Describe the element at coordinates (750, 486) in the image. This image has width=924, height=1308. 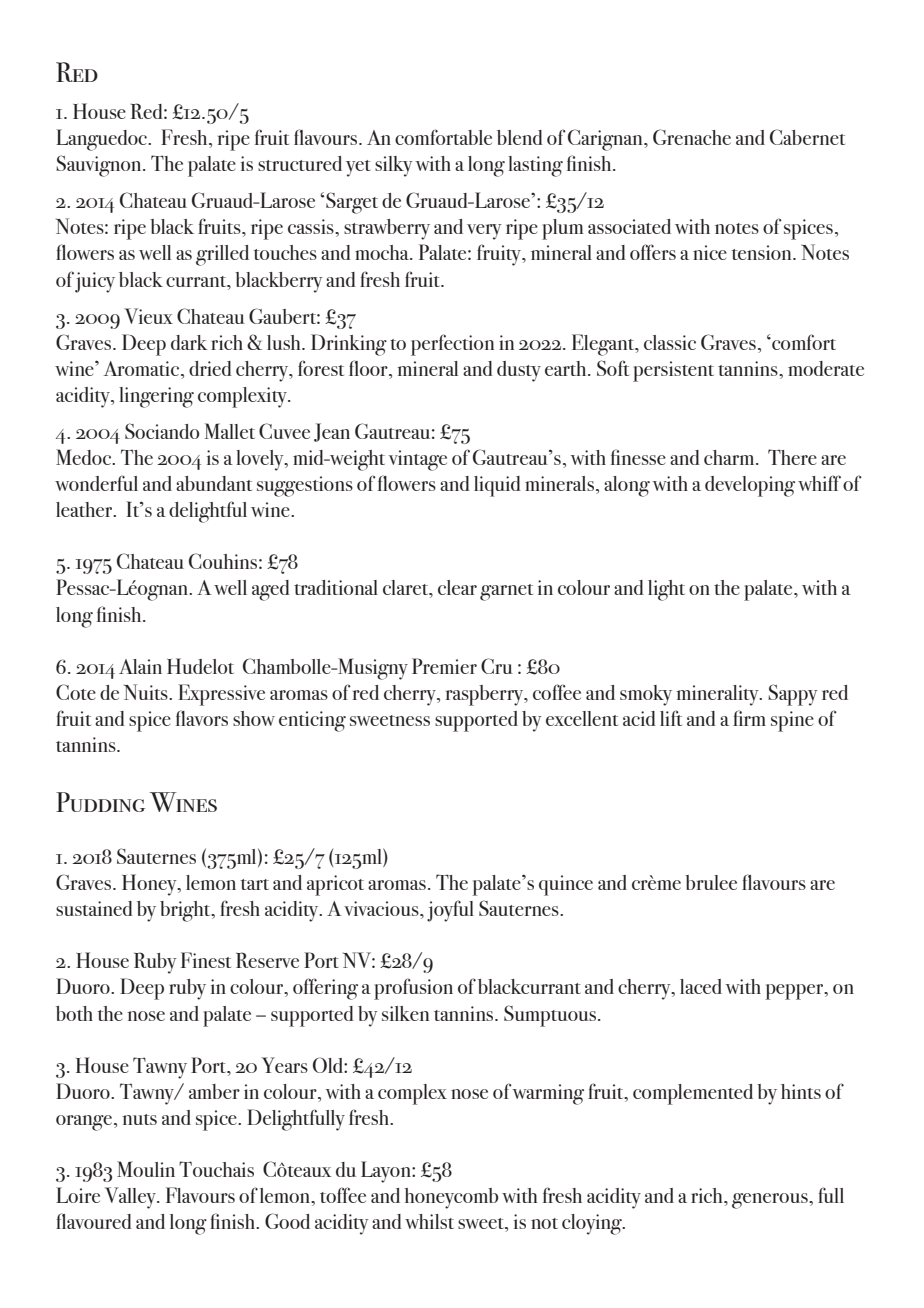
I see `developing` at that location.
